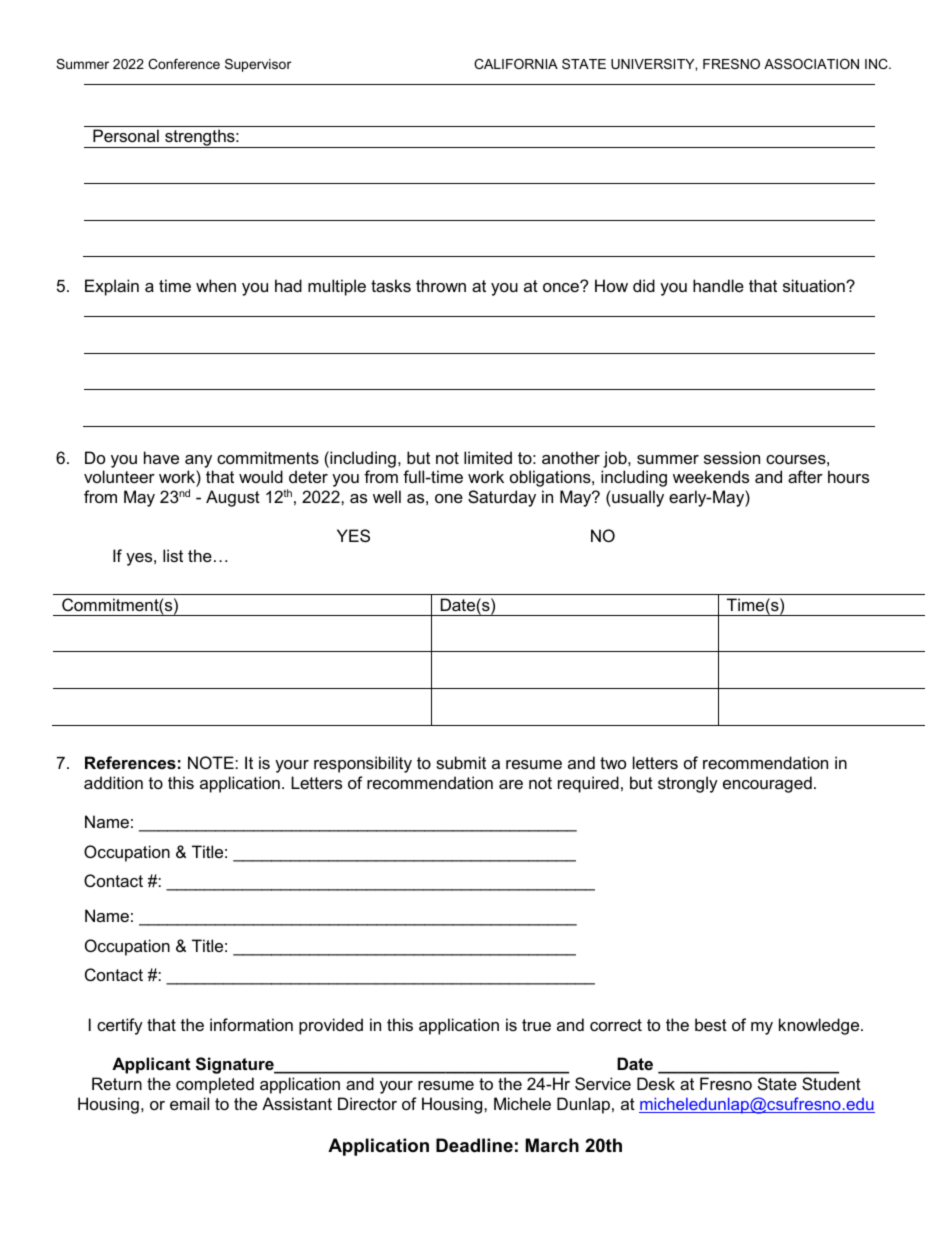 The height and width of the image is (1233, 952). Describe the element at coordinates (732, 457) in the image. I see `session` at that location.
